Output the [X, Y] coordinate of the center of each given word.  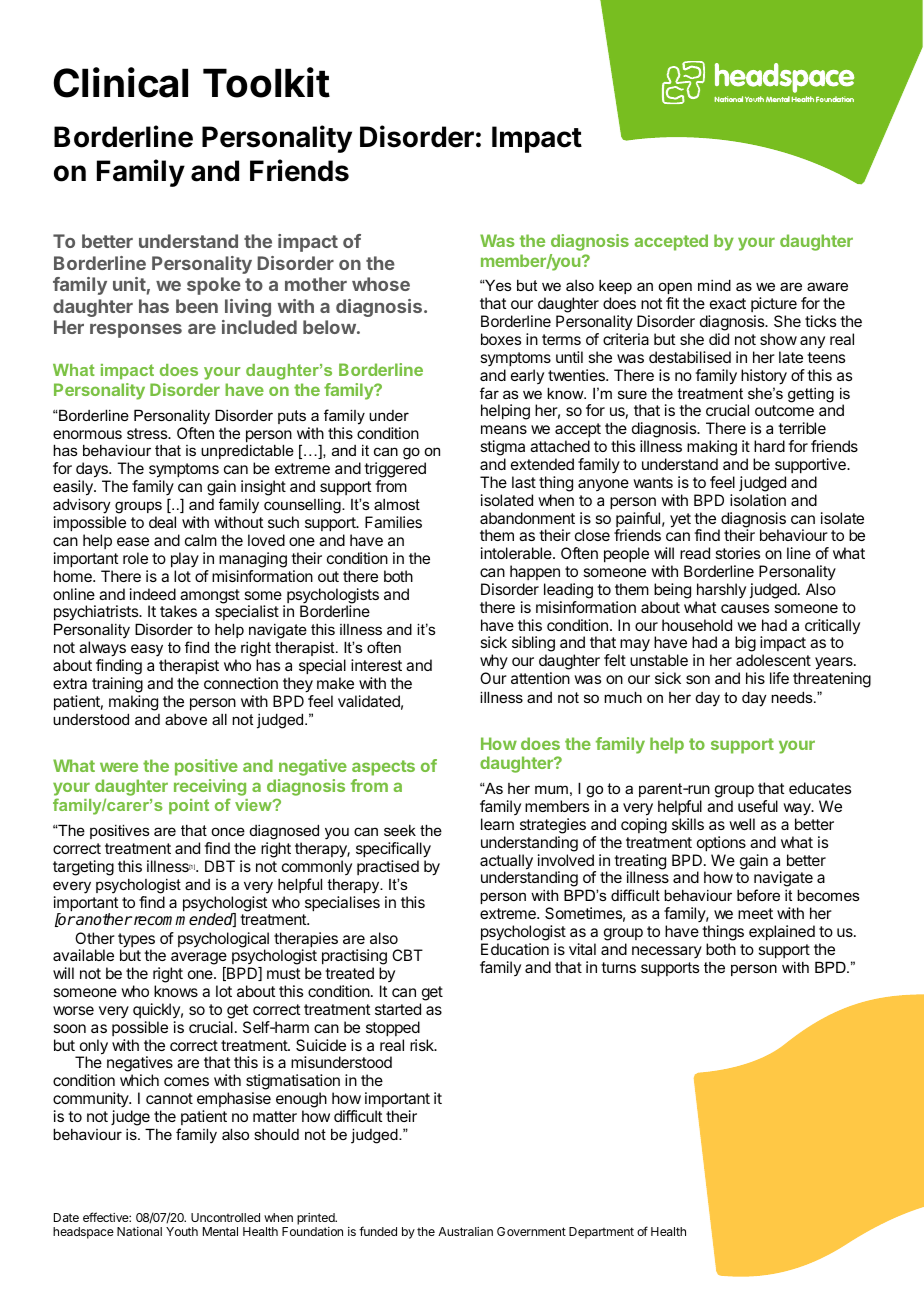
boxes [501, 339]
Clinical [121, 82]
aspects [383, 768]
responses [136, 331]
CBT [407, 955]
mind [714, 285]
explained [782, 933]
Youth [182, 1231]
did [719, 339]
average [199, 958]
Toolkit [266, 82]
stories [737, 553]
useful [758, 806]
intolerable [517, 553]
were [119, 767]
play [185, 560]
